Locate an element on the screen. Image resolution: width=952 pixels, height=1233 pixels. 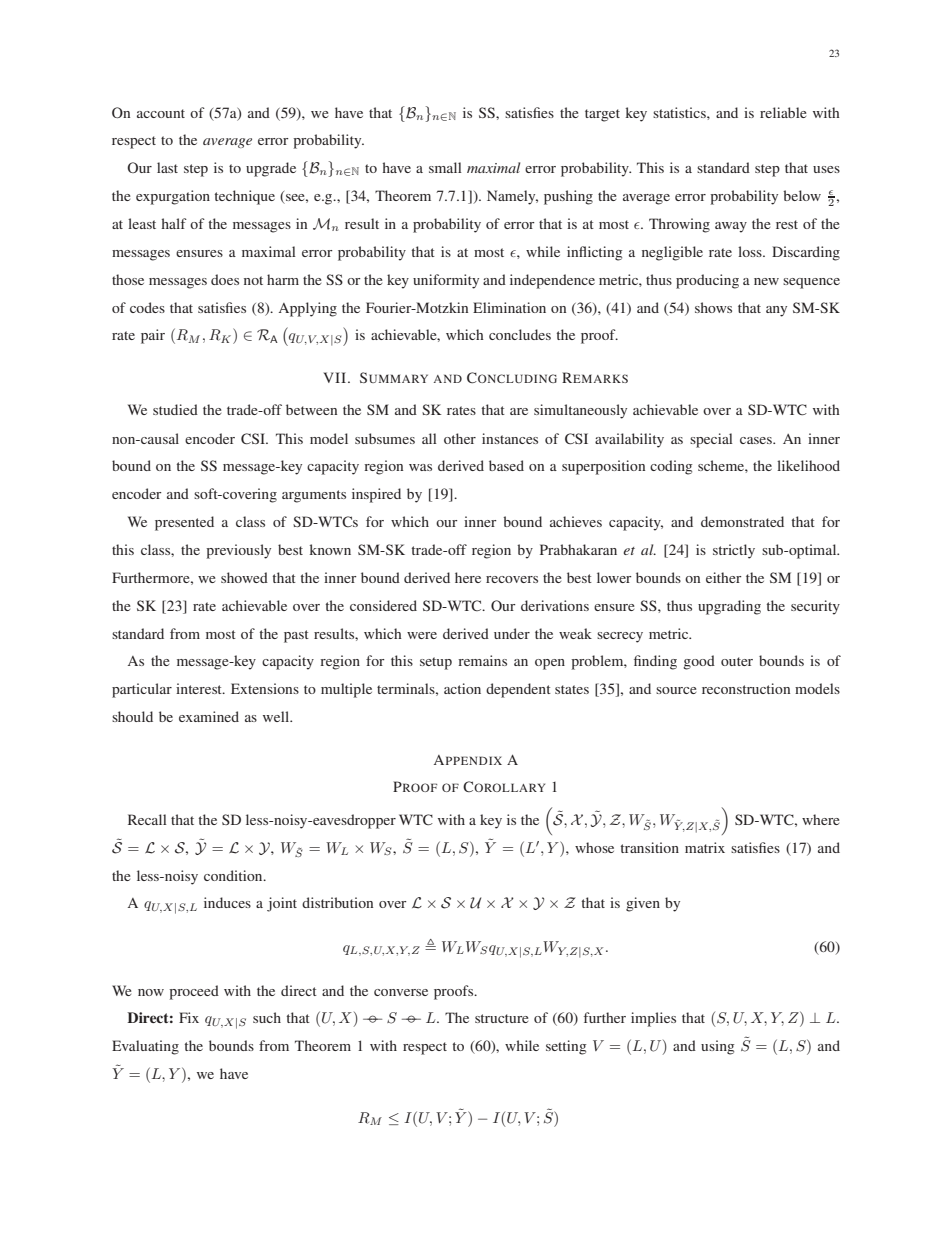
Fix is located at coordinates (189, 1017).
